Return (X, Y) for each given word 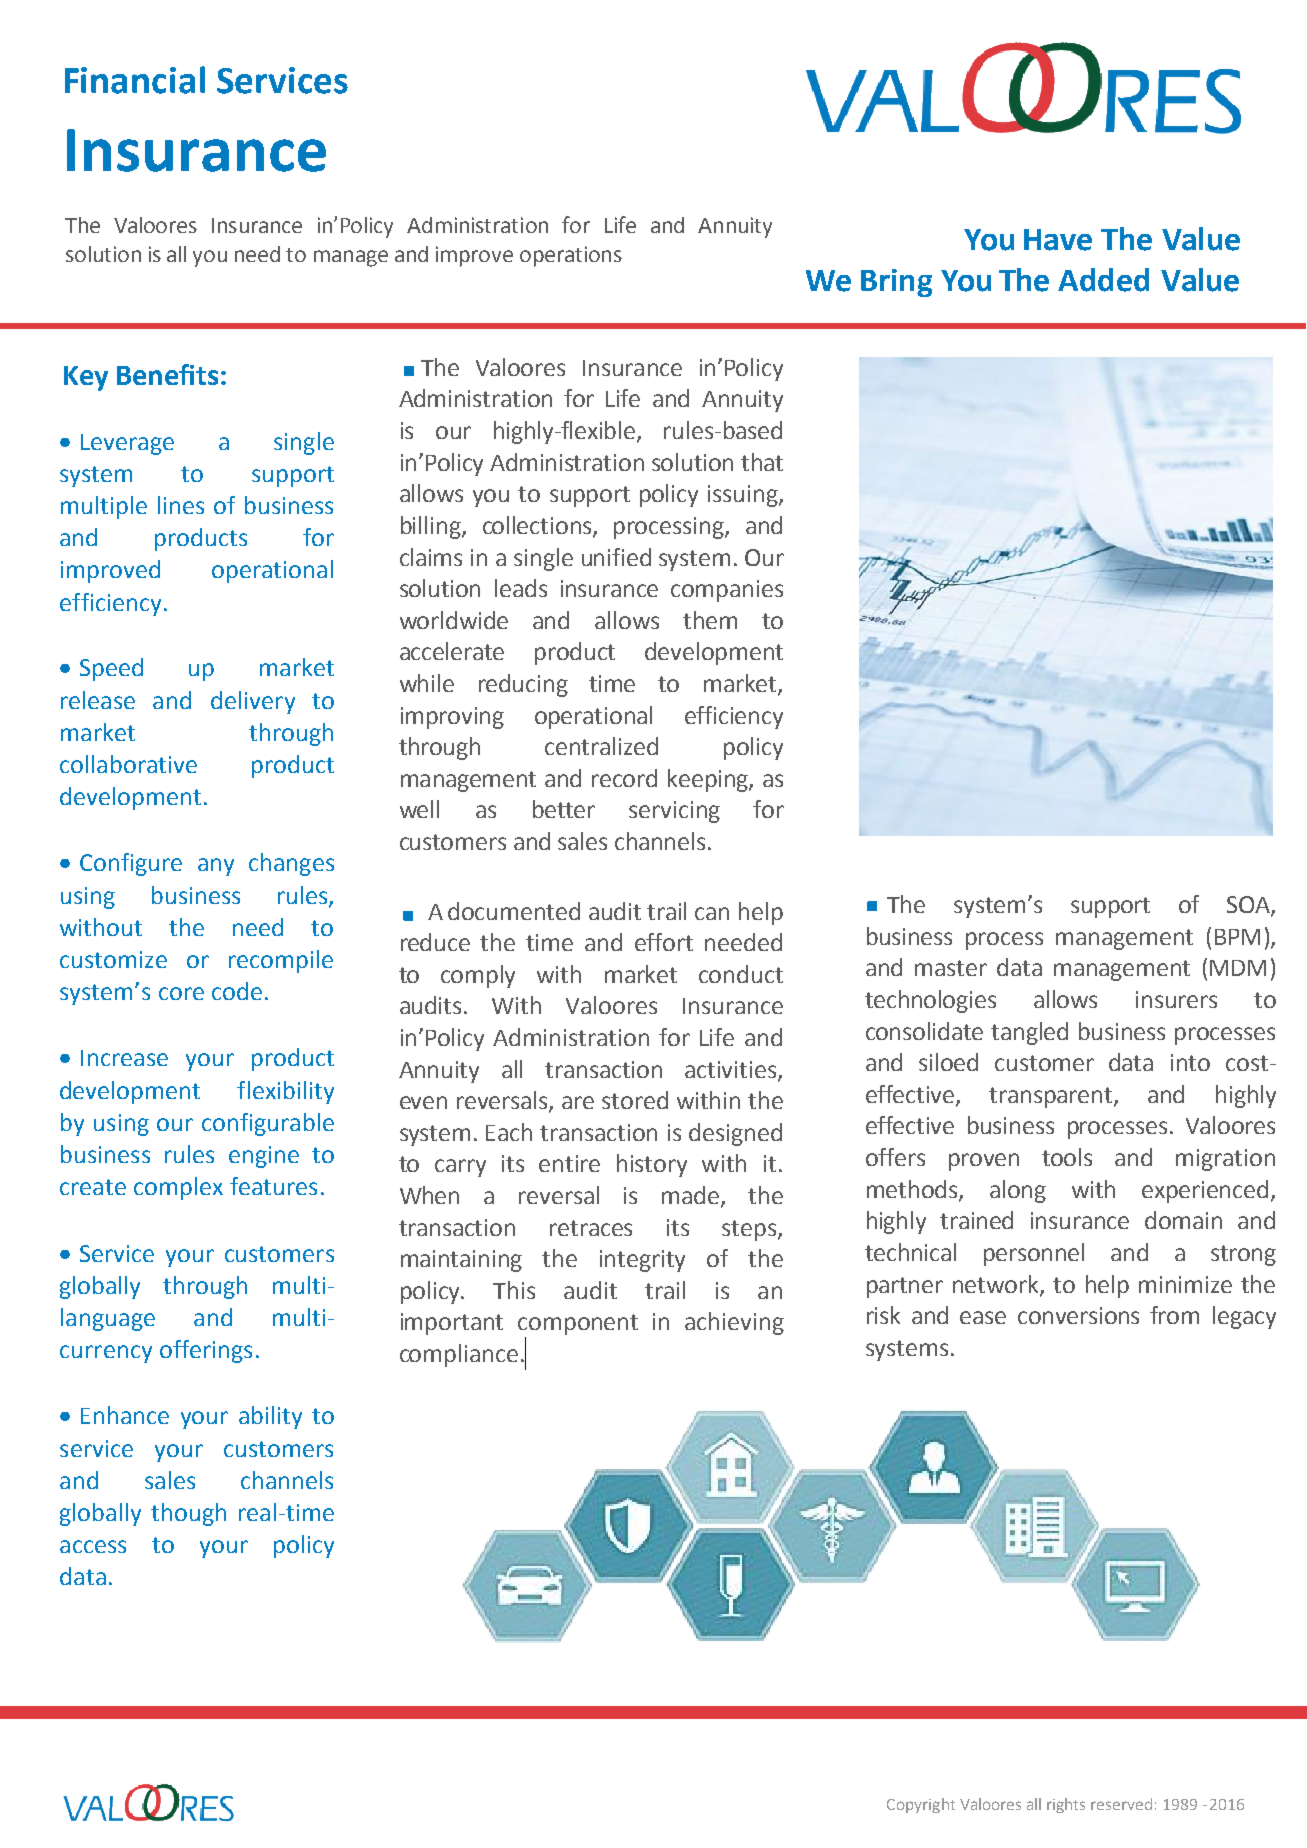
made (692, 1196)
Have (1058, 240)
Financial (135, 80)
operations (571, 256)
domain (1183, 1220)
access (93, 1546)
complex (178, 1188)
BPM (1237, 937)
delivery (253, 702)
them (710, 620)
